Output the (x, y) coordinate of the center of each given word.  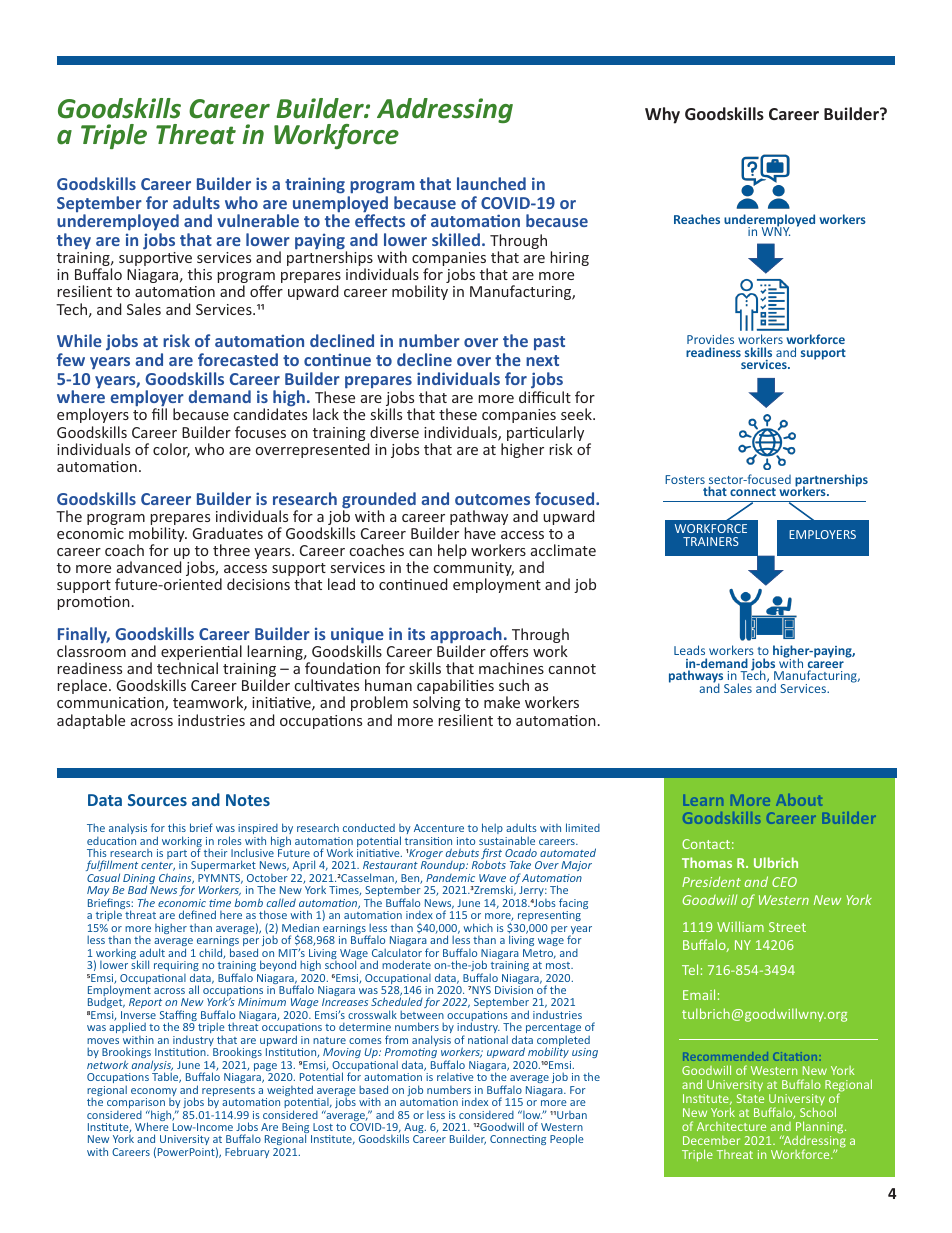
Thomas (707, 862)
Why (662, 115)
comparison (136, 1104)
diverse (394, 432)
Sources (157, 800)
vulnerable (258, 220)
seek (577, 414)
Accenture (439, 828)
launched (491, 183)
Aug (414, 1129)
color (171, 450)
